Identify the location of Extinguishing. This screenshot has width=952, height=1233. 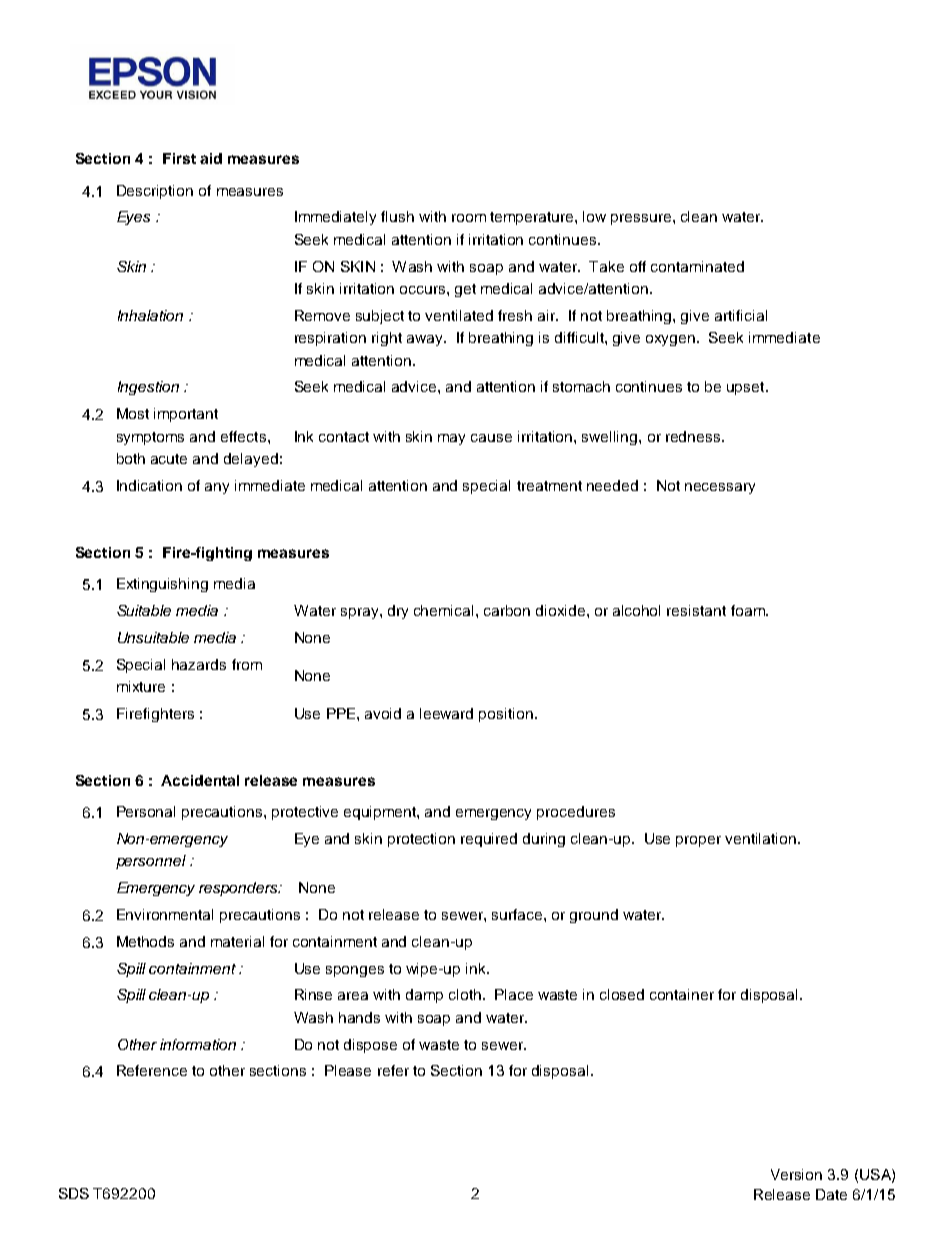
(162, 585).
